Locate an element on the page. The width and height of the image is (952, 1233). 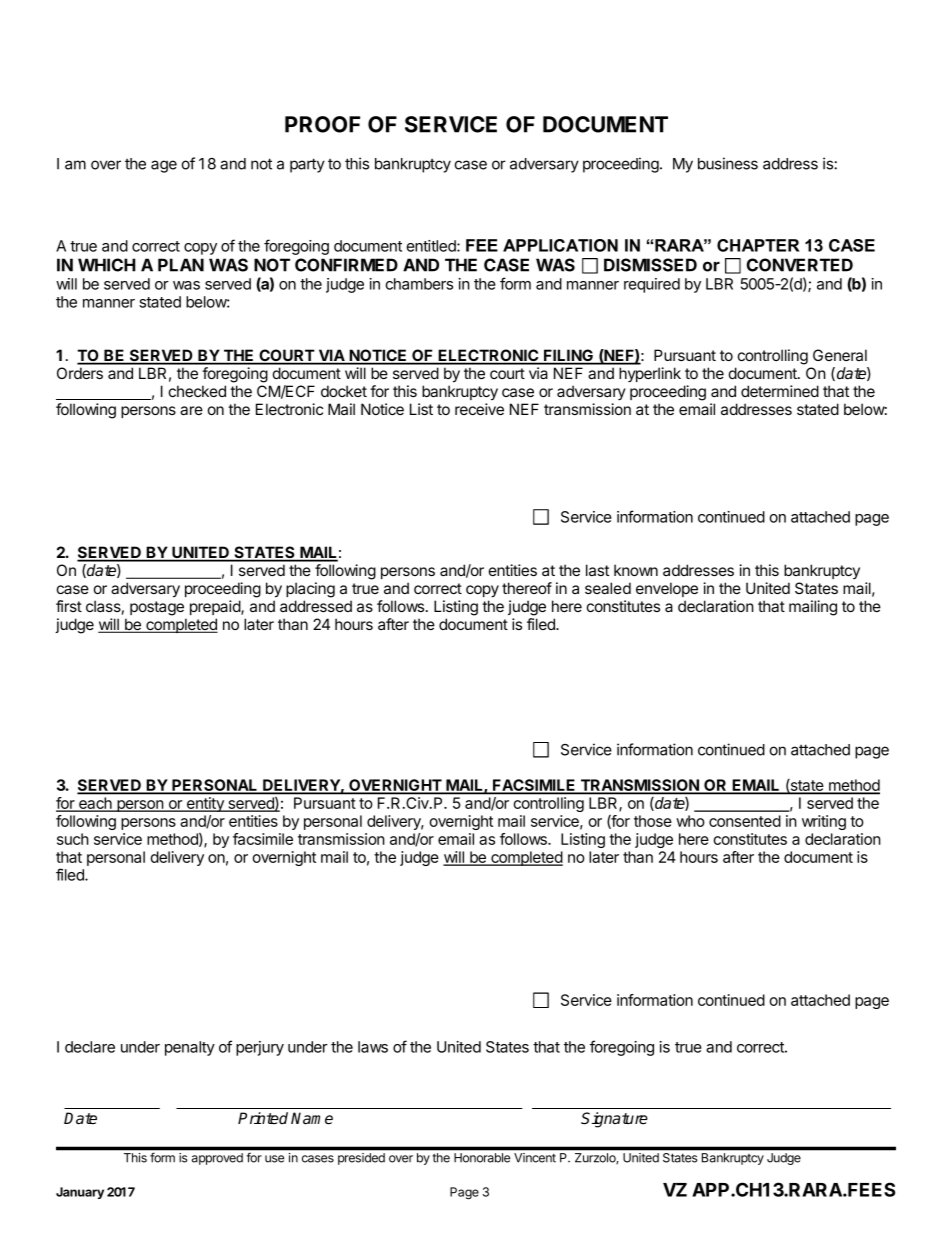
checked is located at coordinates (197, 391).
